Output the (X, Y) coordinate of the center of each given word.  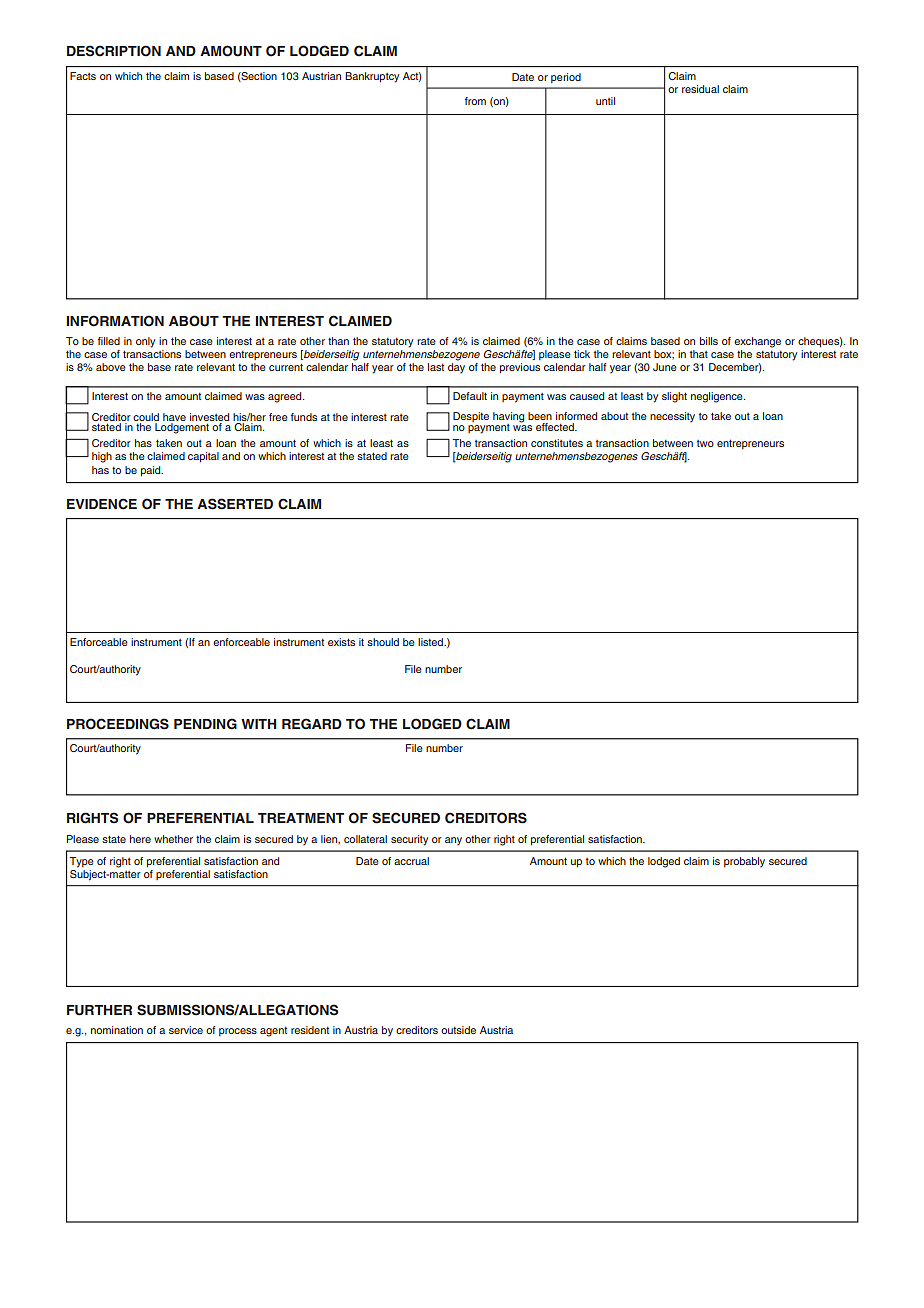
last (436, 367)
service (186, 1030)
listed (432, 642)
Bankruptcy (372, 77)
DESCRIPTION (114, 51)
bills (709, 341)
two (705, 443)
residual (700, 89)
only (145, 342)
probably (744, 862)
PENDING (205, 724)
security (409, 840)
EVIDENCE (102, 504)
